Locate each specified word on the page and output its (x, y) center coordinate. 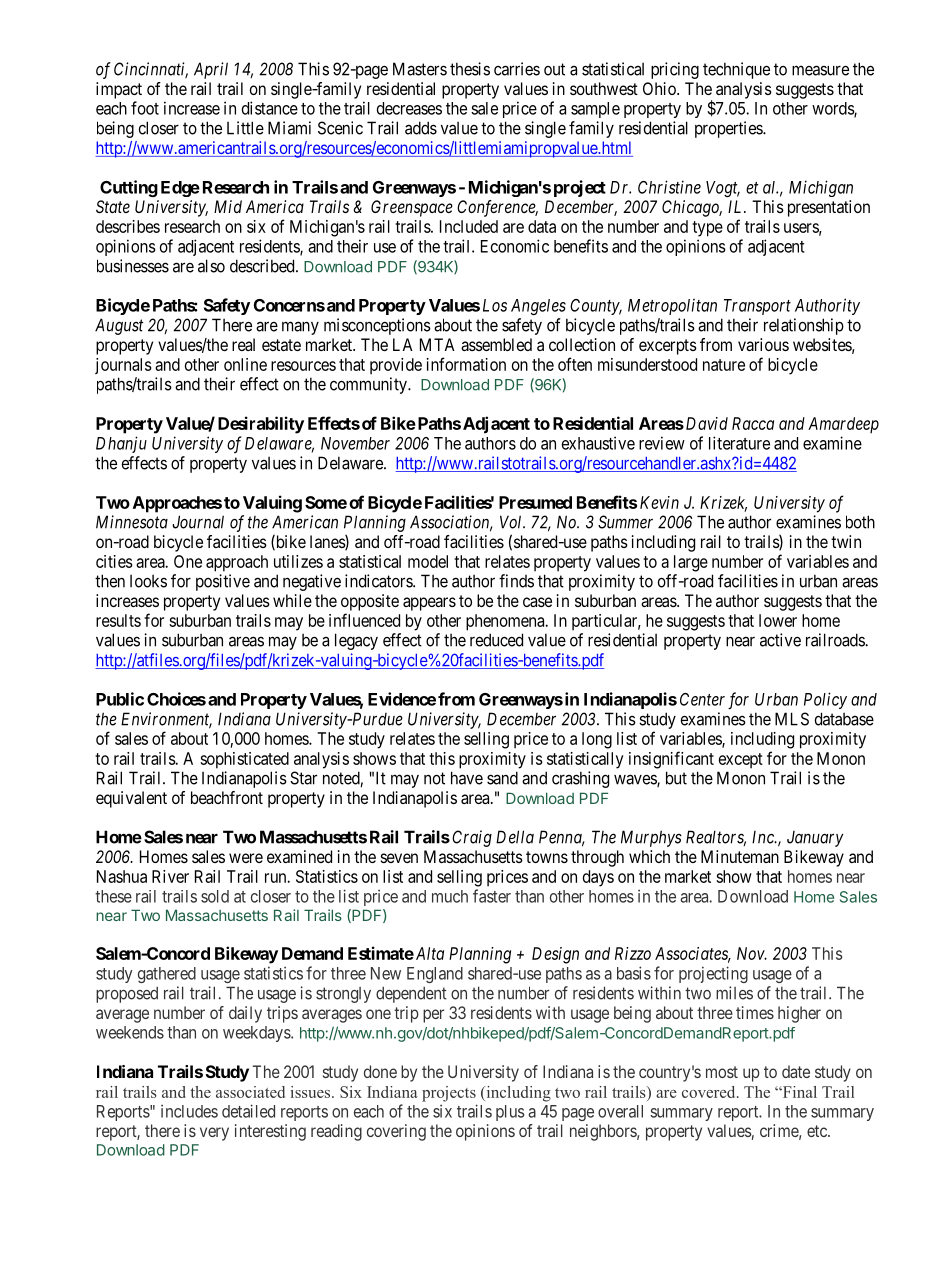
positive (223, 582)
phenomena (506, 622)
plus (510, 1113)
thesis (470, 69)
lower (778, 620)
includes (189, 1111)
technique (736, 70)
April (211, 70)
